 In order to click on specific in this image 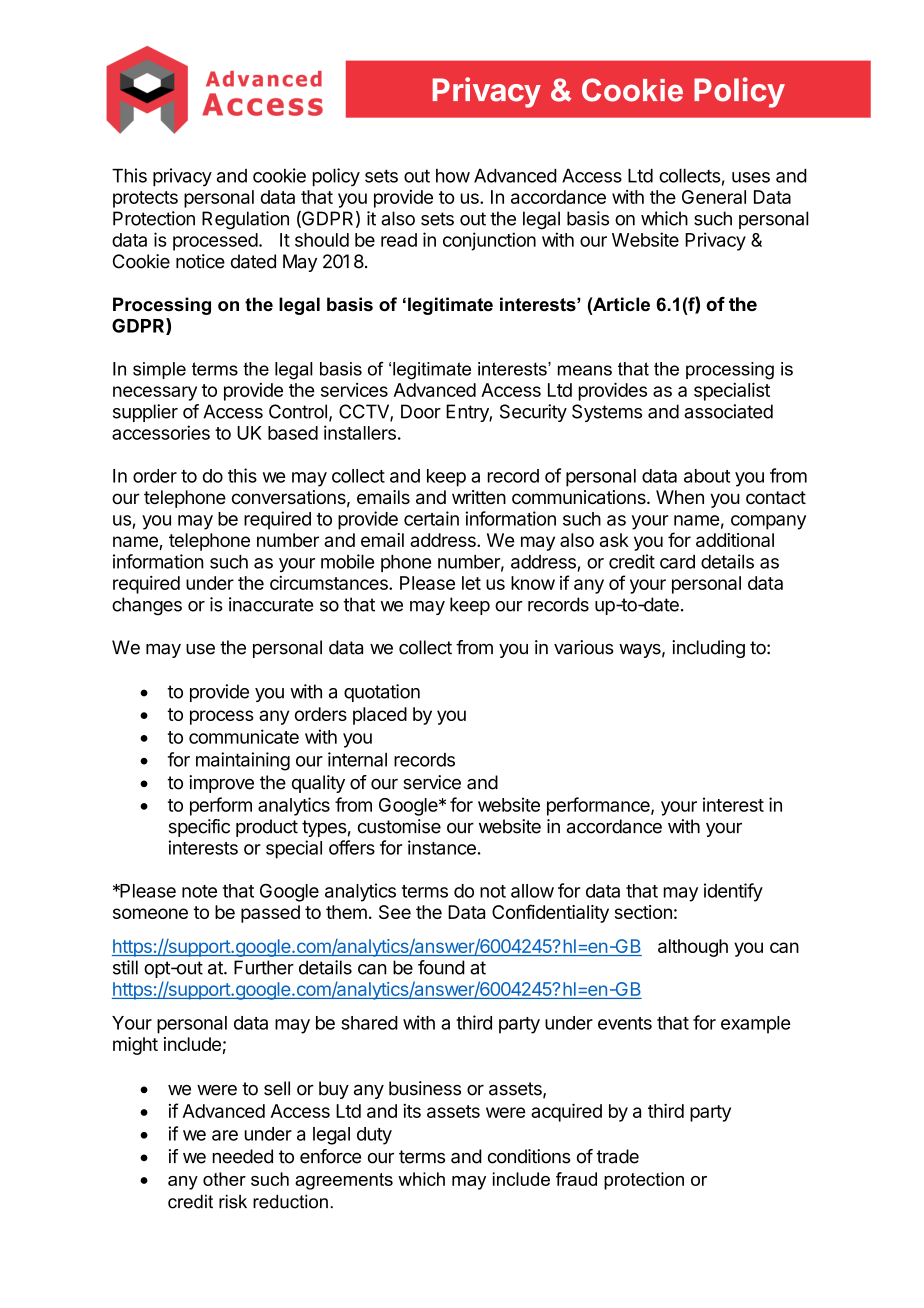, I will do `click(199, 828)`.
